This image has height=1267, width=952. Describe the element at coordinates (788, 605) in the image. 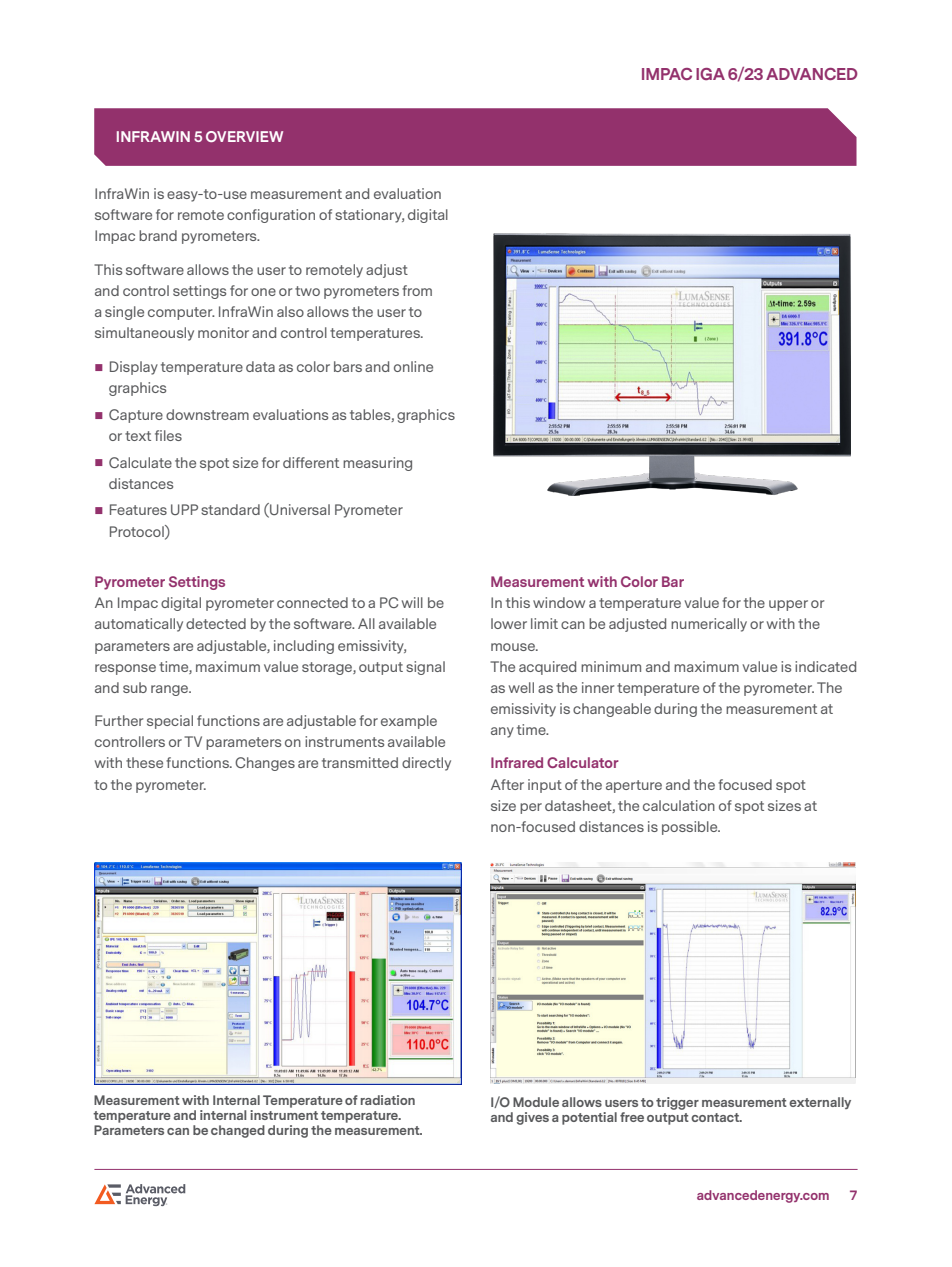

I see `upper` at that location.
